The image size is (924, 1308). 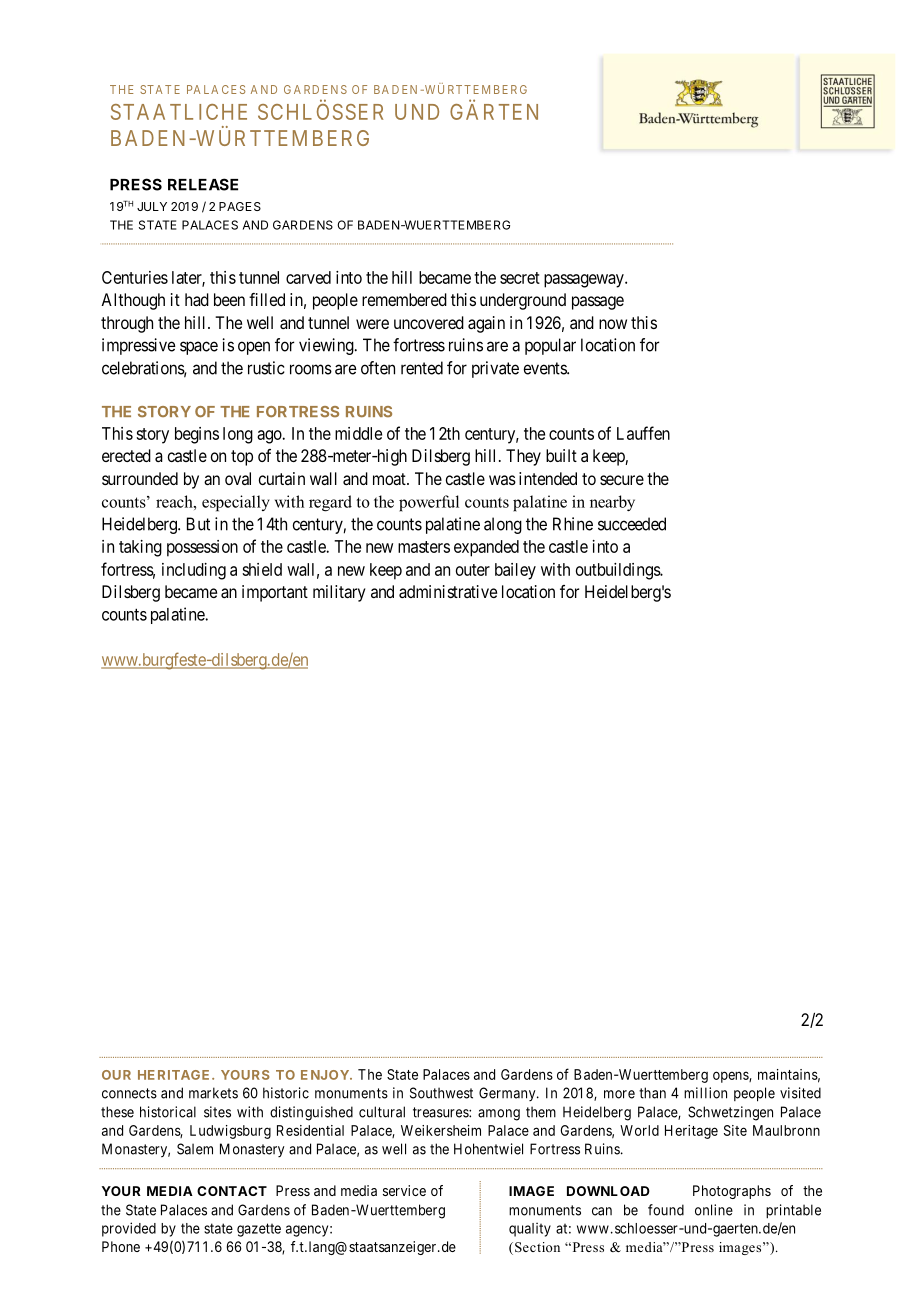 What do you see at coordinates (613, 324) in the page?
I see `now` at bounding box center [613, 324].
